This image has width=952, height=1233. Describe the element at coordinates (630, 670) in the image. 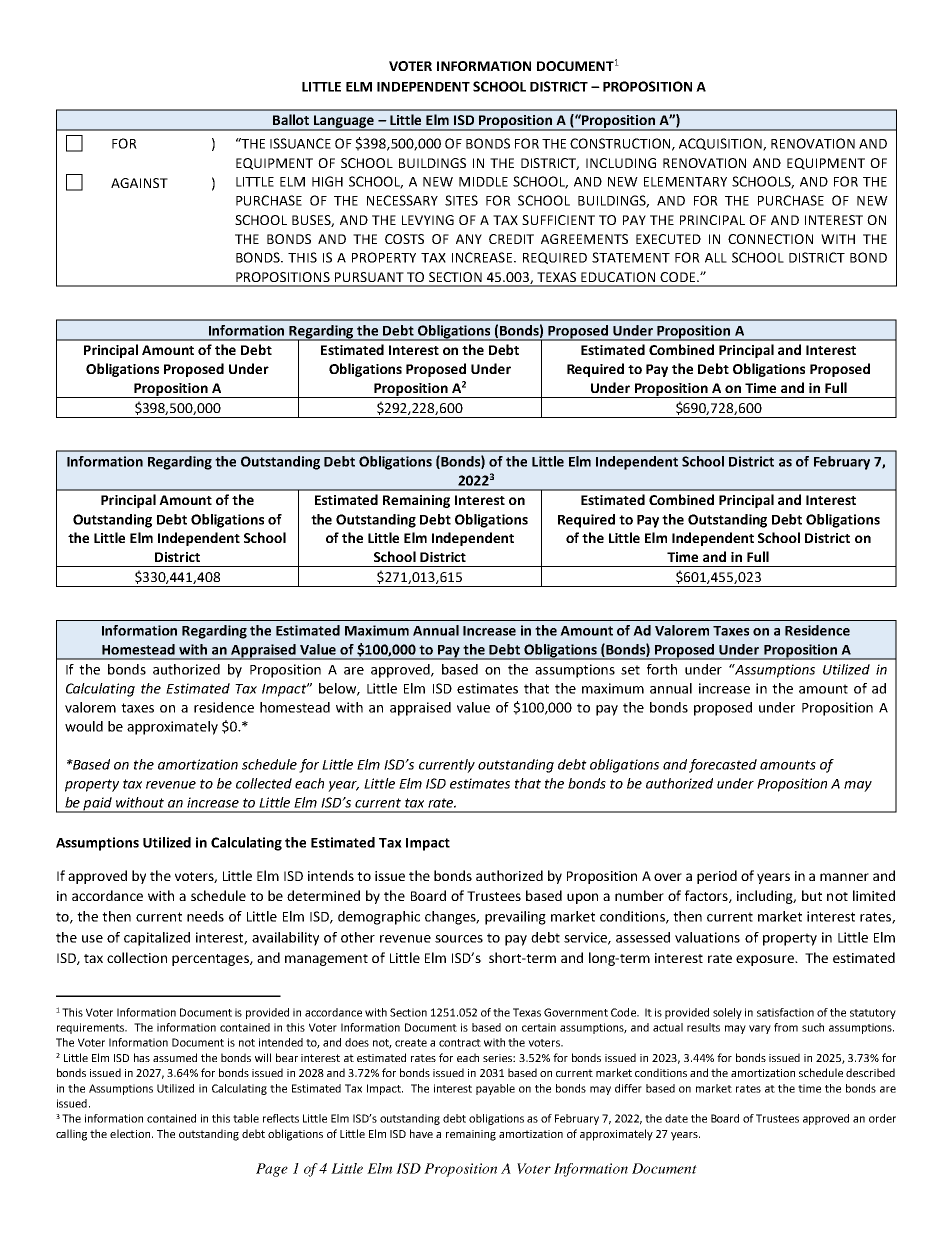

I see `set` at that location.
